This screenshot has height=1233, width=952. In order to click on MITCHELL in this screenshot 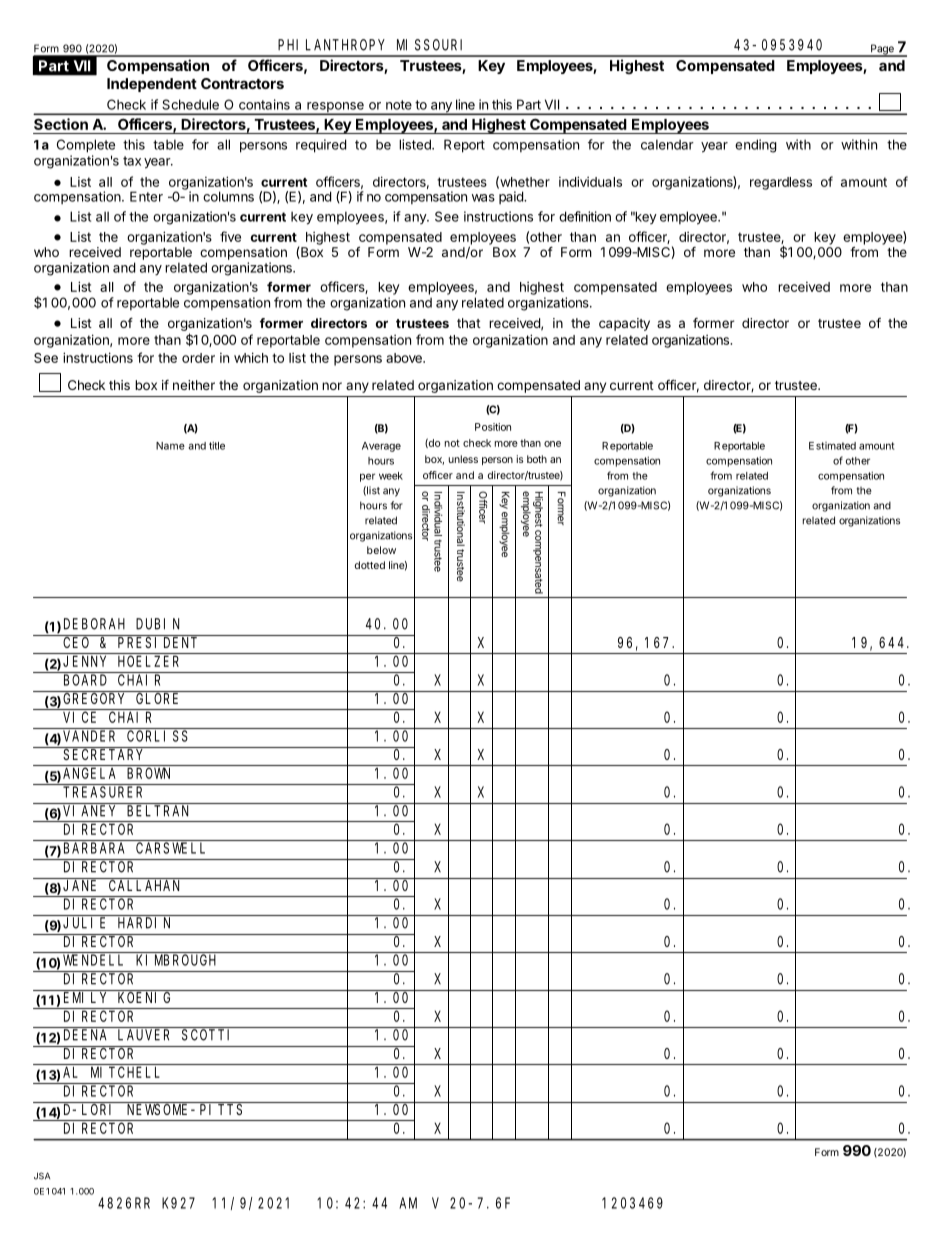, I will do `click(125, 1072)`.
